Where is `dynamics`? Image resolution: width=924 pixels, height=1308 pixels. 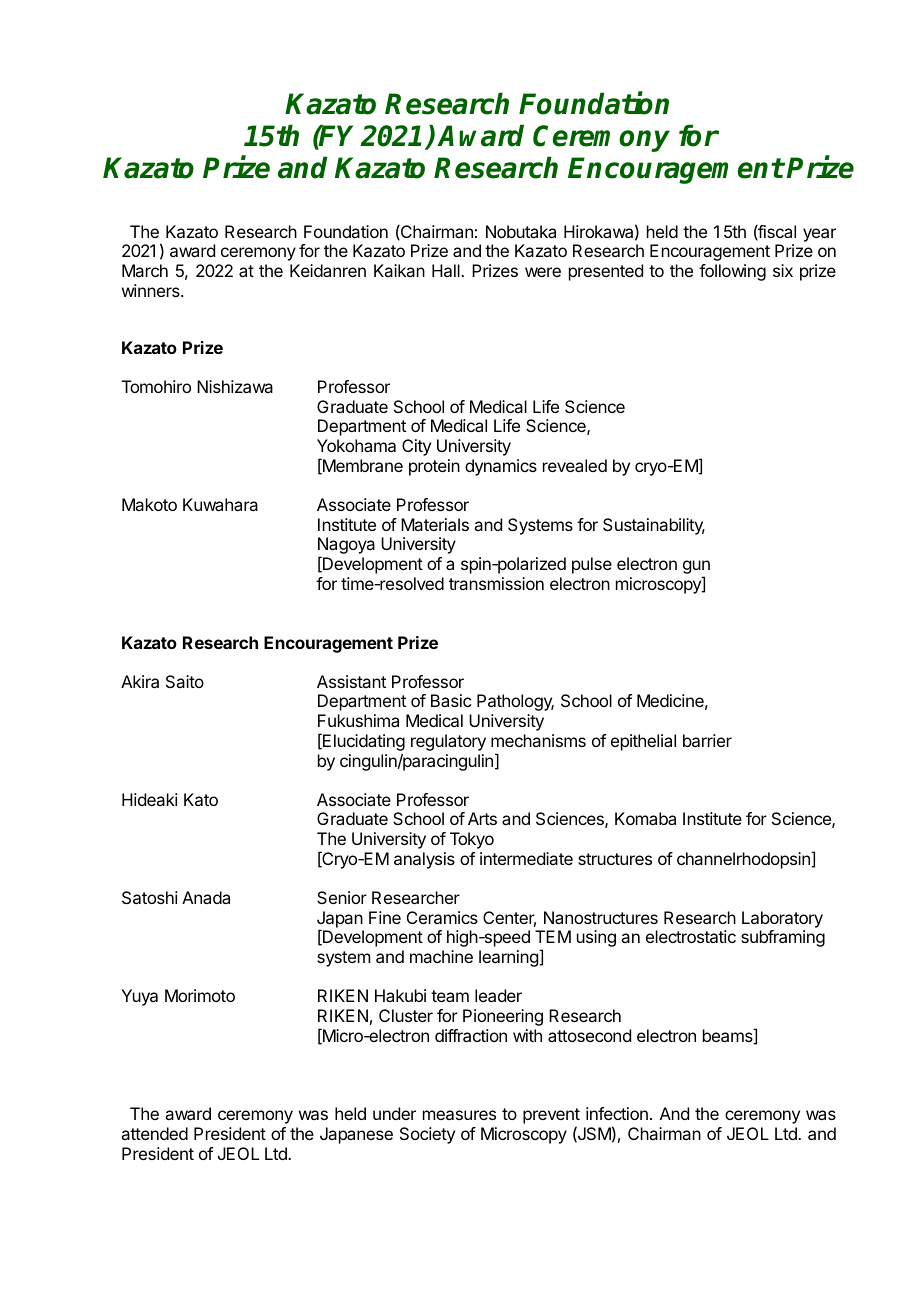 dynamics is located at coordinates (501, 467).
